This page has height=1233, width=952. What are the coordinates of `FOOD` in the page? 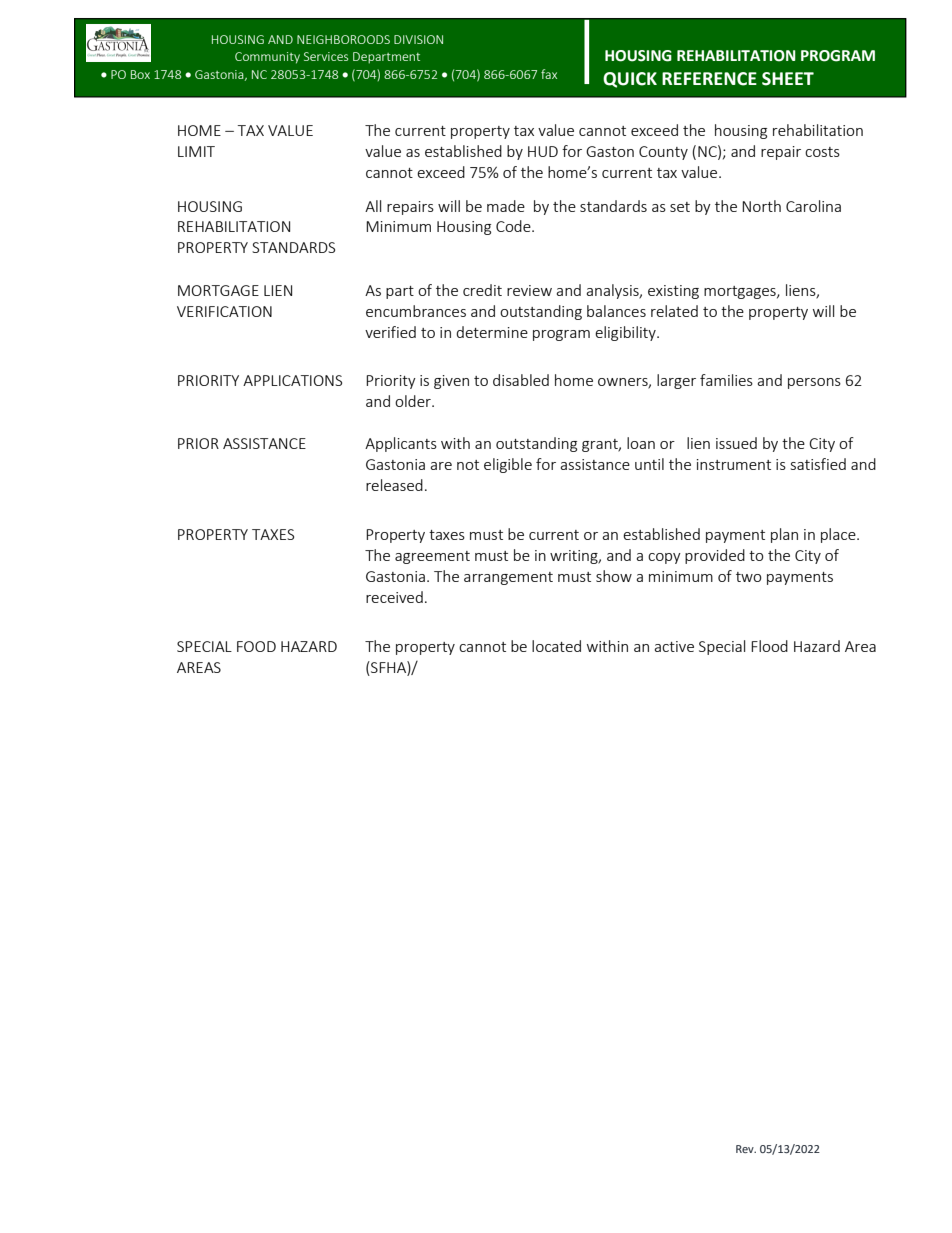 It's located at (256, 646).
